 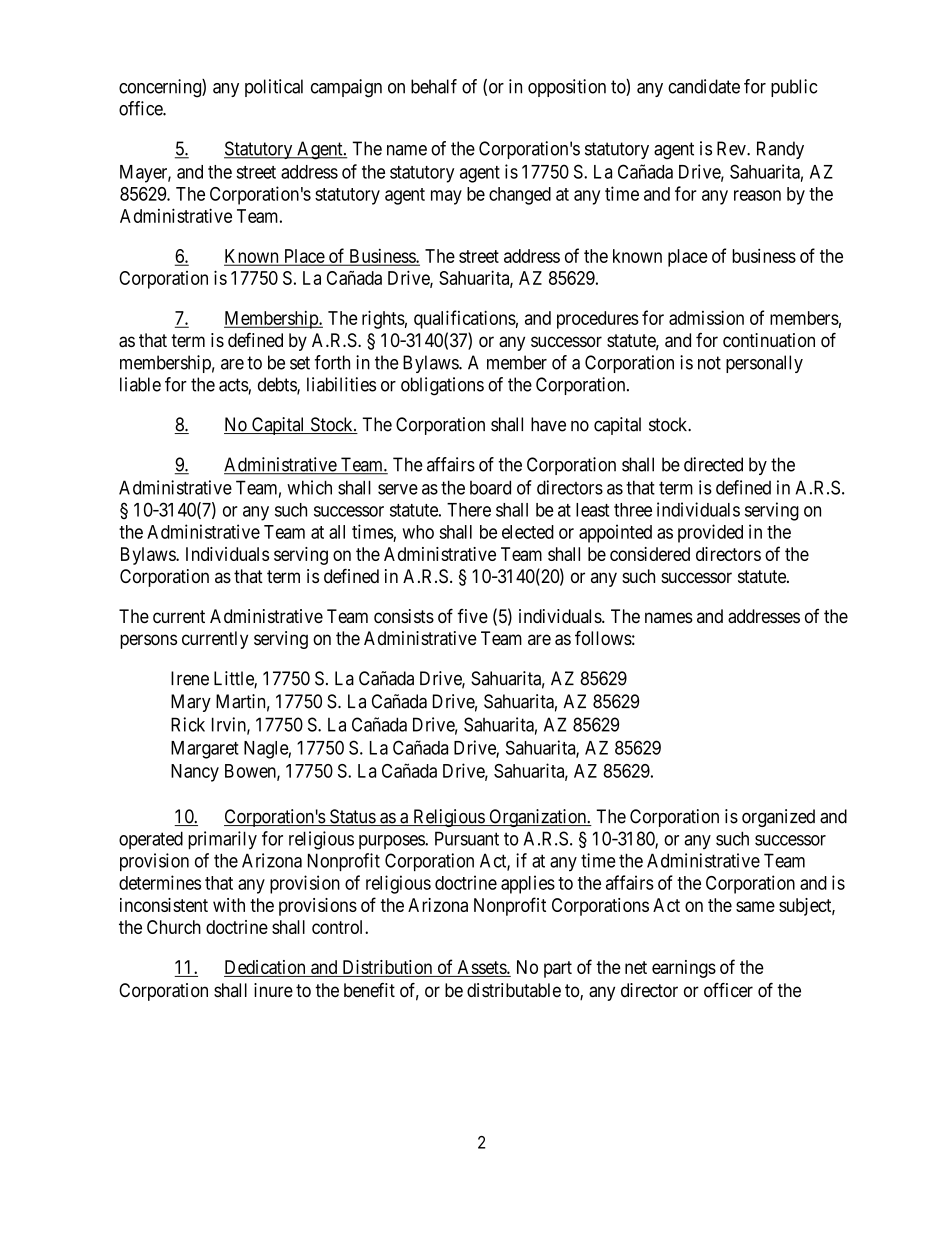 I want to click on Dedication, so click(x=265, y=967).
